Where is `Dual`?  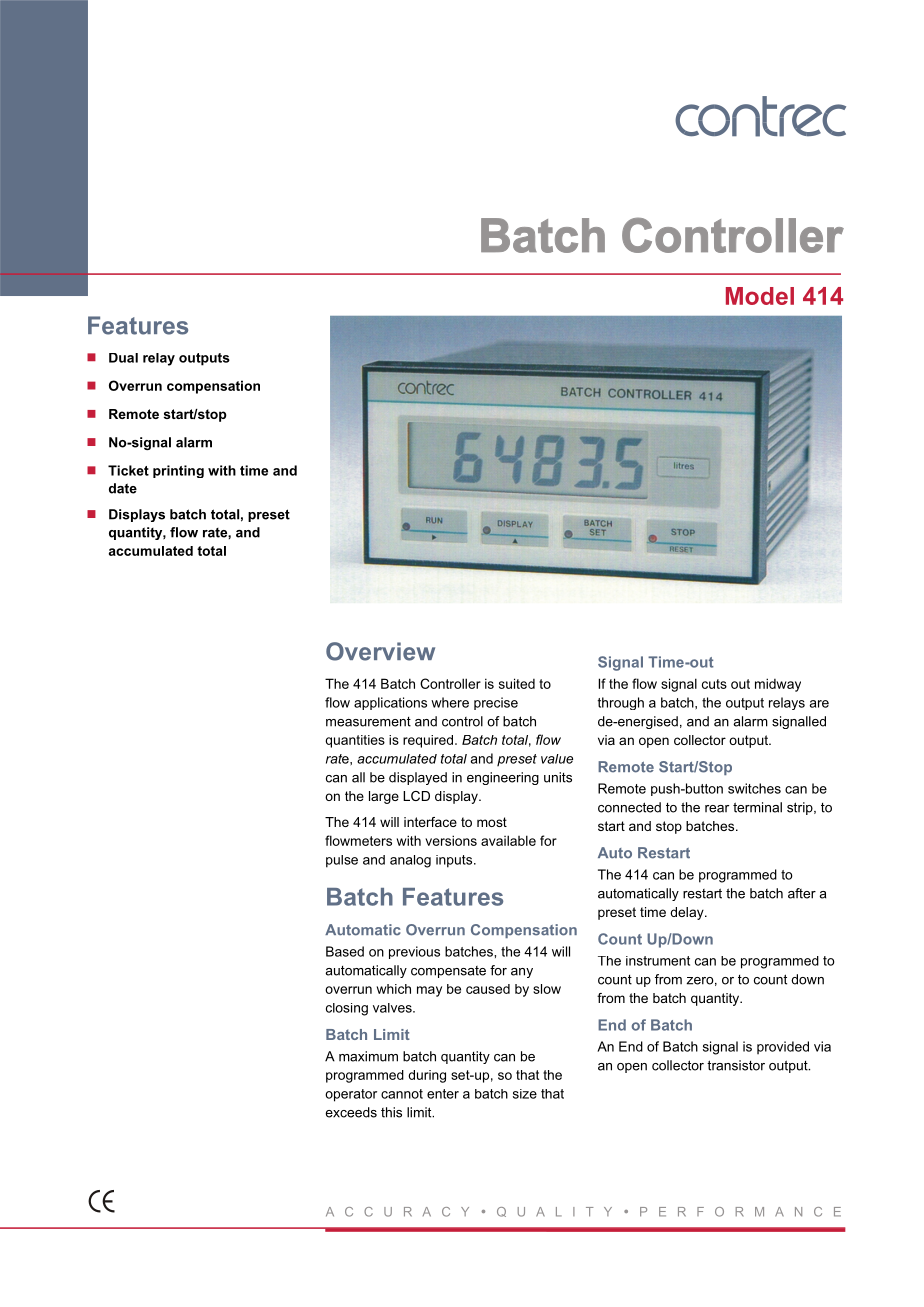 Dual is located at coordinates (123, 358).
